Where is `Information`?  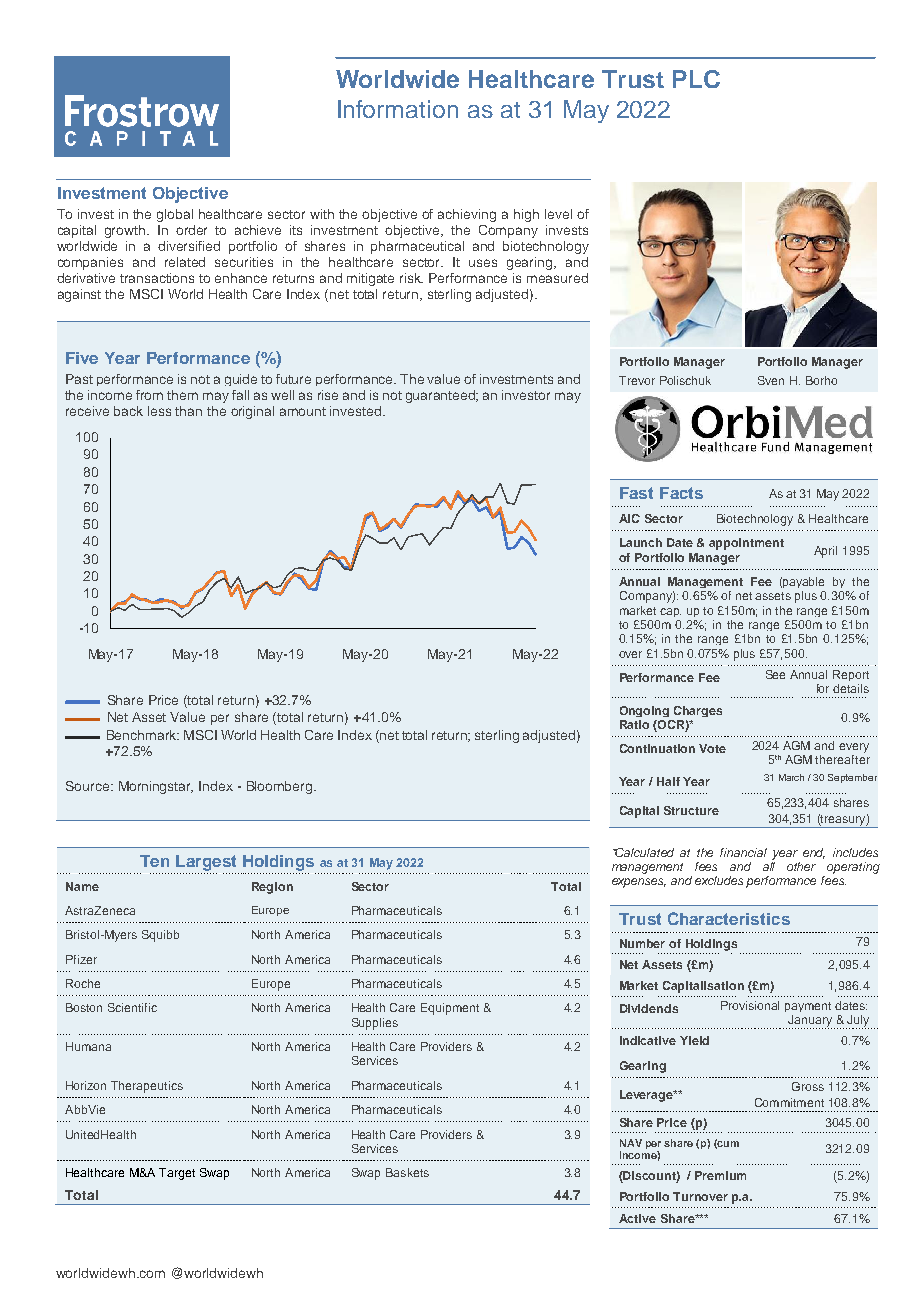 Information is located at coordinates (398, 109).
